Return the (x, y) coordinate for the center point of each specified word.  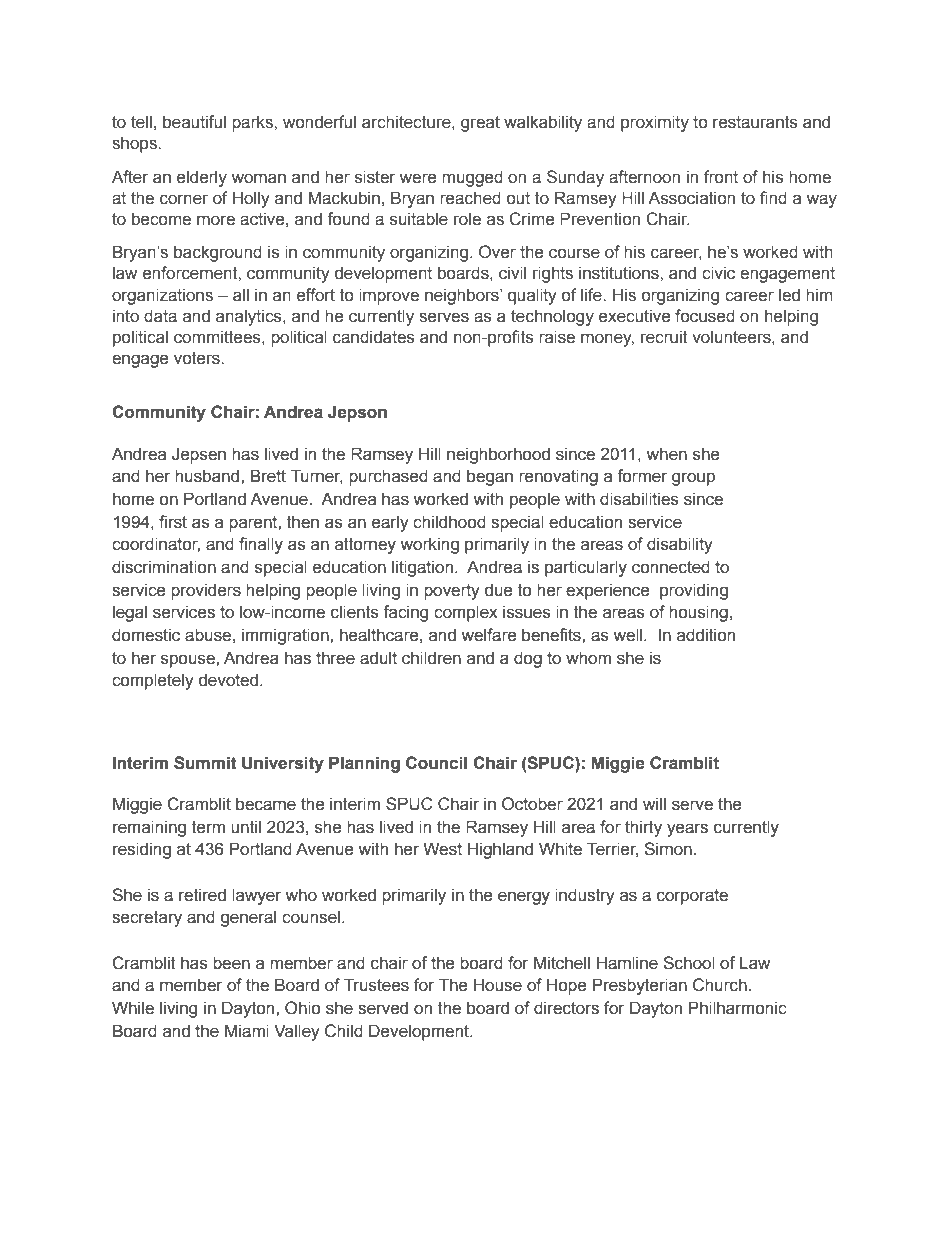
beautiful (194, 122)
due (498, 590)
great (480, 124)
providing (694, 591)
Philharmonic (738, 1008)
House (498, 985)
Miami (247, 1031)
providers (206, 591)
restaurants (755, 122)
